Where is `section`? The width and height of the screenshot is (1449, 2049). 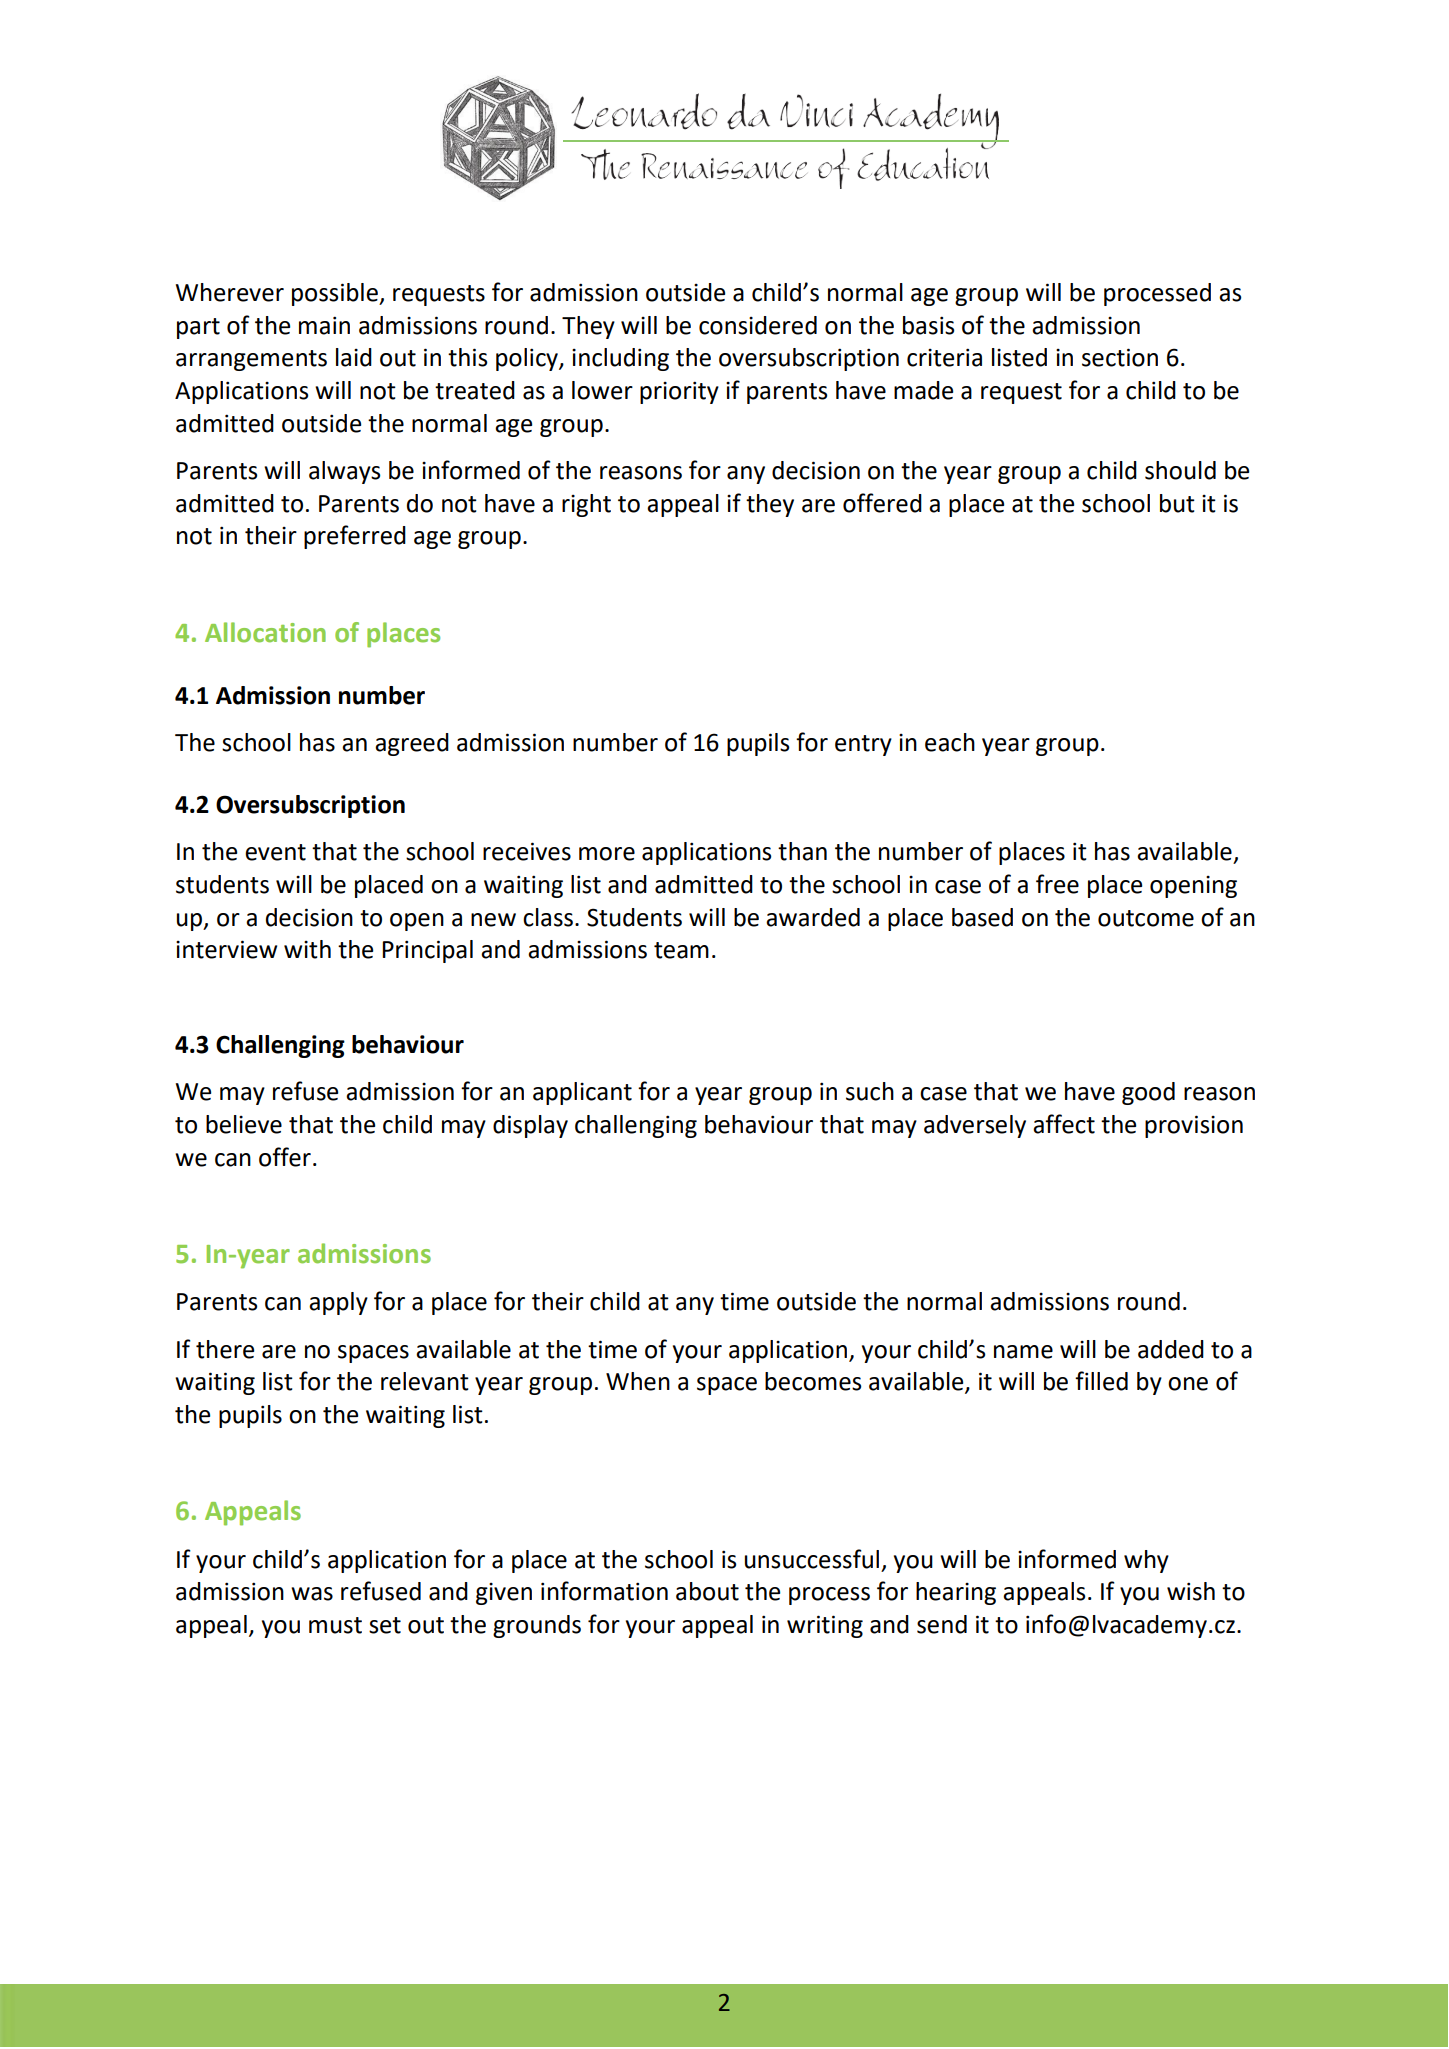
section is located at coordinates (1120, 357).
